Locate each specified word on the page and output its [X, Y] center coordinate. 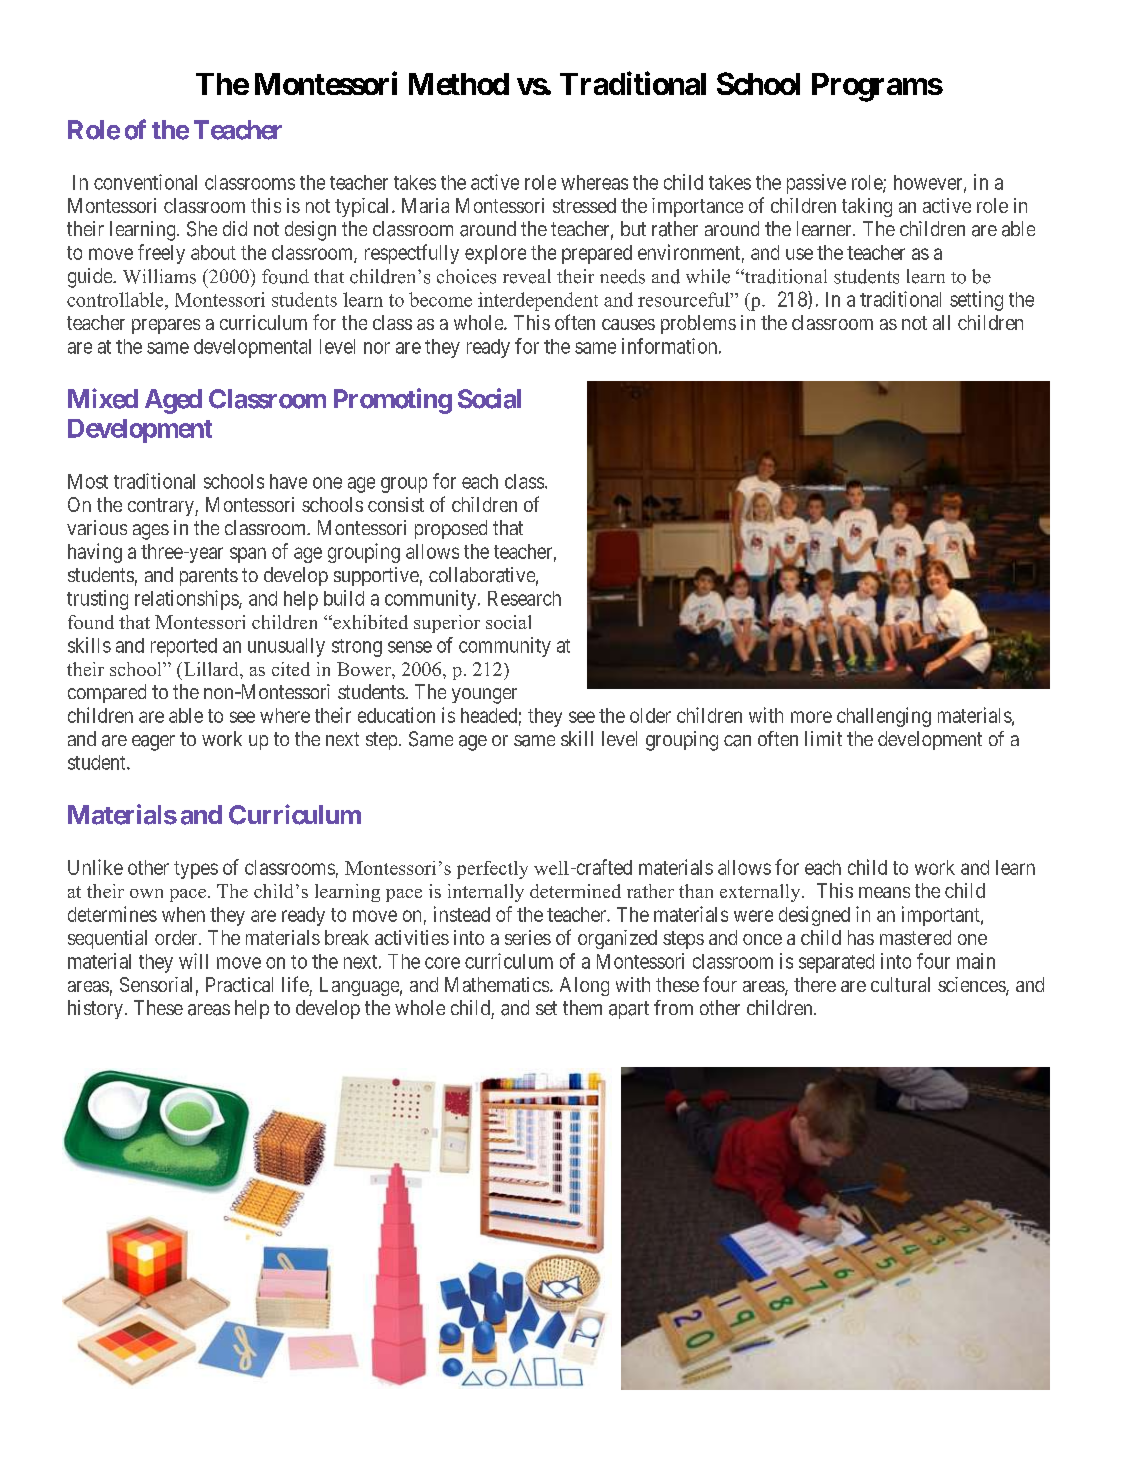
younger [484, 696]
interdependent [538, 301]
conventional [145, 182]
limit [823, 738]
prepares [166, 326]
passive [816, 184]
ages [151, 532]
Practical [239, 984]
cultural [900, 984]
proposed [451, 529]
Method [459, 84]
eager [153, 743]
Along [584, 986]
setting [976, 301]
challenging [884, 717]
